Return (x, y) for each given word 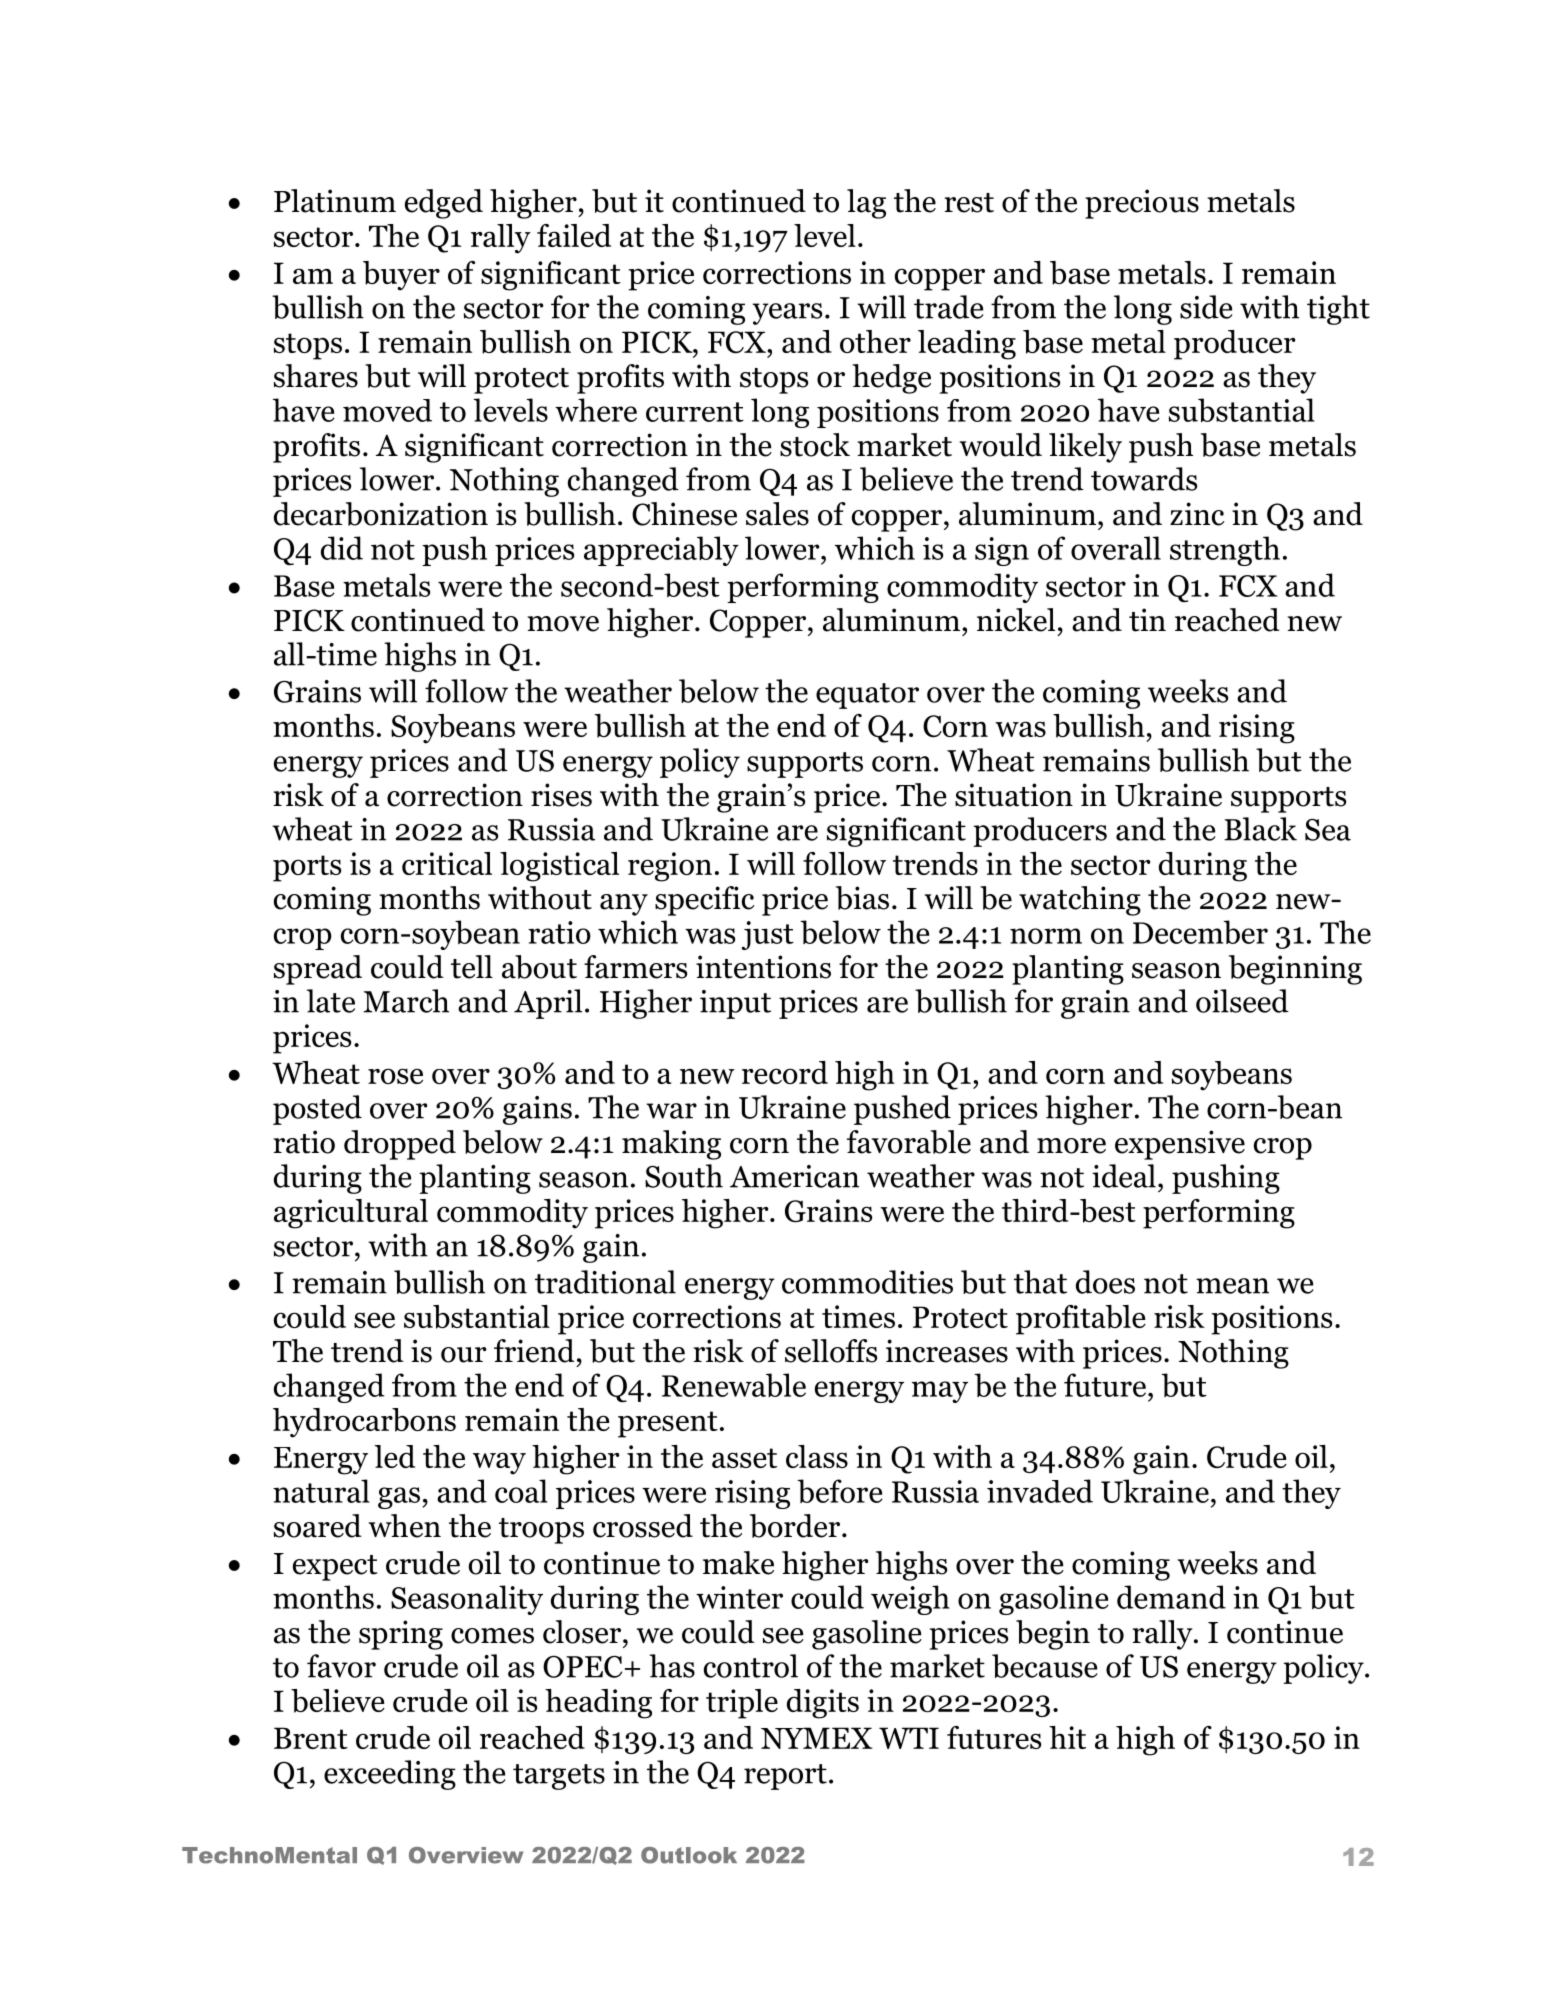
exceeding (390, 1775)
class (817, 1456)
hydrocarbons (364, 1423)
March (406, 1001)
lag (866, 204)
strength (1225, 551)
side (1206, 307)
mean (1232, 1286)
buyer (401, 276)
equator (867, 696)
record (785, 1072)
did (342, 548)
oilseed (1242, 1001)
